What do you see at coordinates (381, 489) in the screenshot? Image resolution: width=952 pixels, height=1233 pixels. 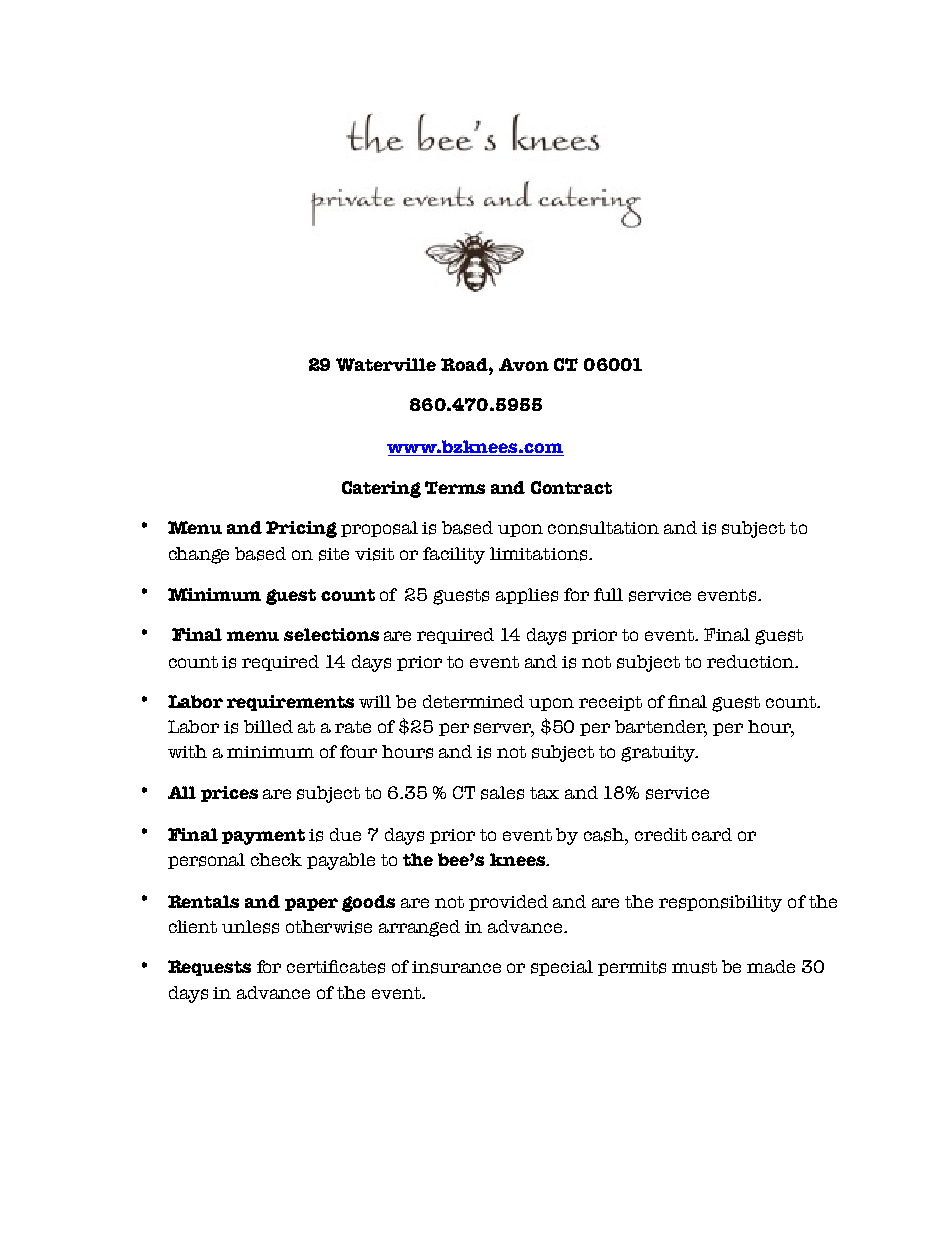 I see `Catering` at bounding box center [381, 489].
